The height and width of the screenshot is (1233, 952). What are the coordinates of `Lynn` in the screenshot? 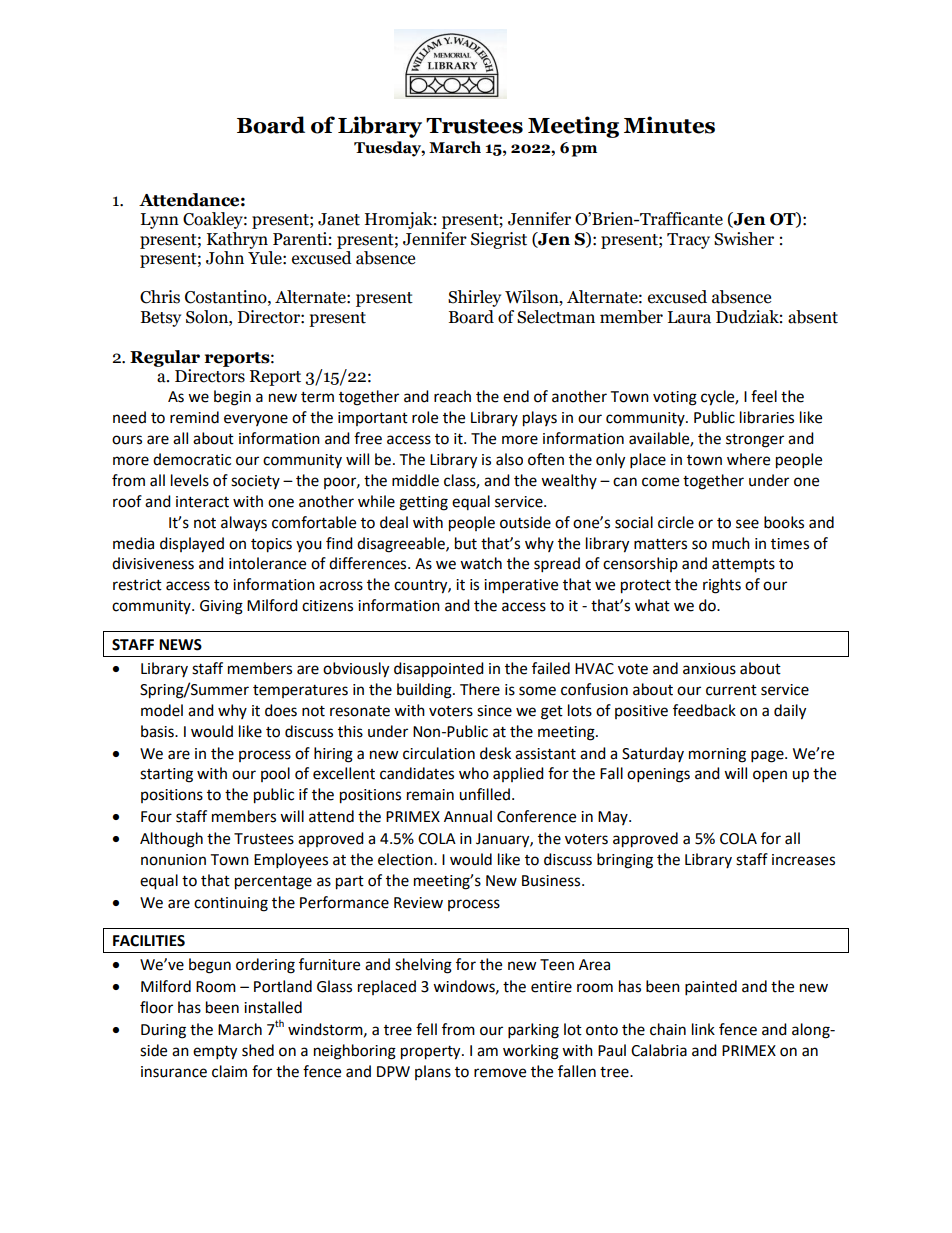 It's located at (160, 221).
